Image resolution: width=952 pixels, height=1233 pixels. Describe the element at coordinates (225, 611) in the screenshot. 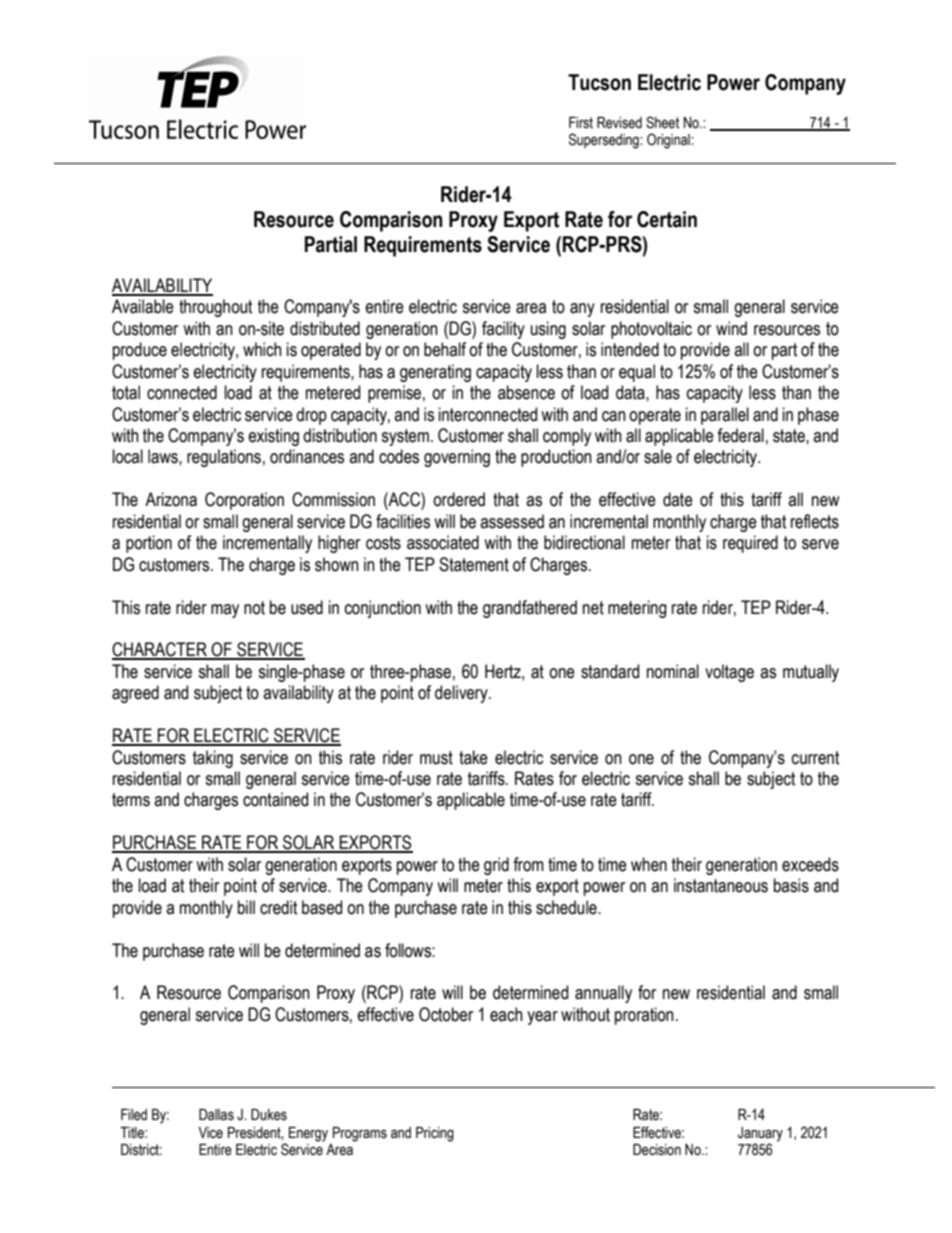

I see `may` at that location.
